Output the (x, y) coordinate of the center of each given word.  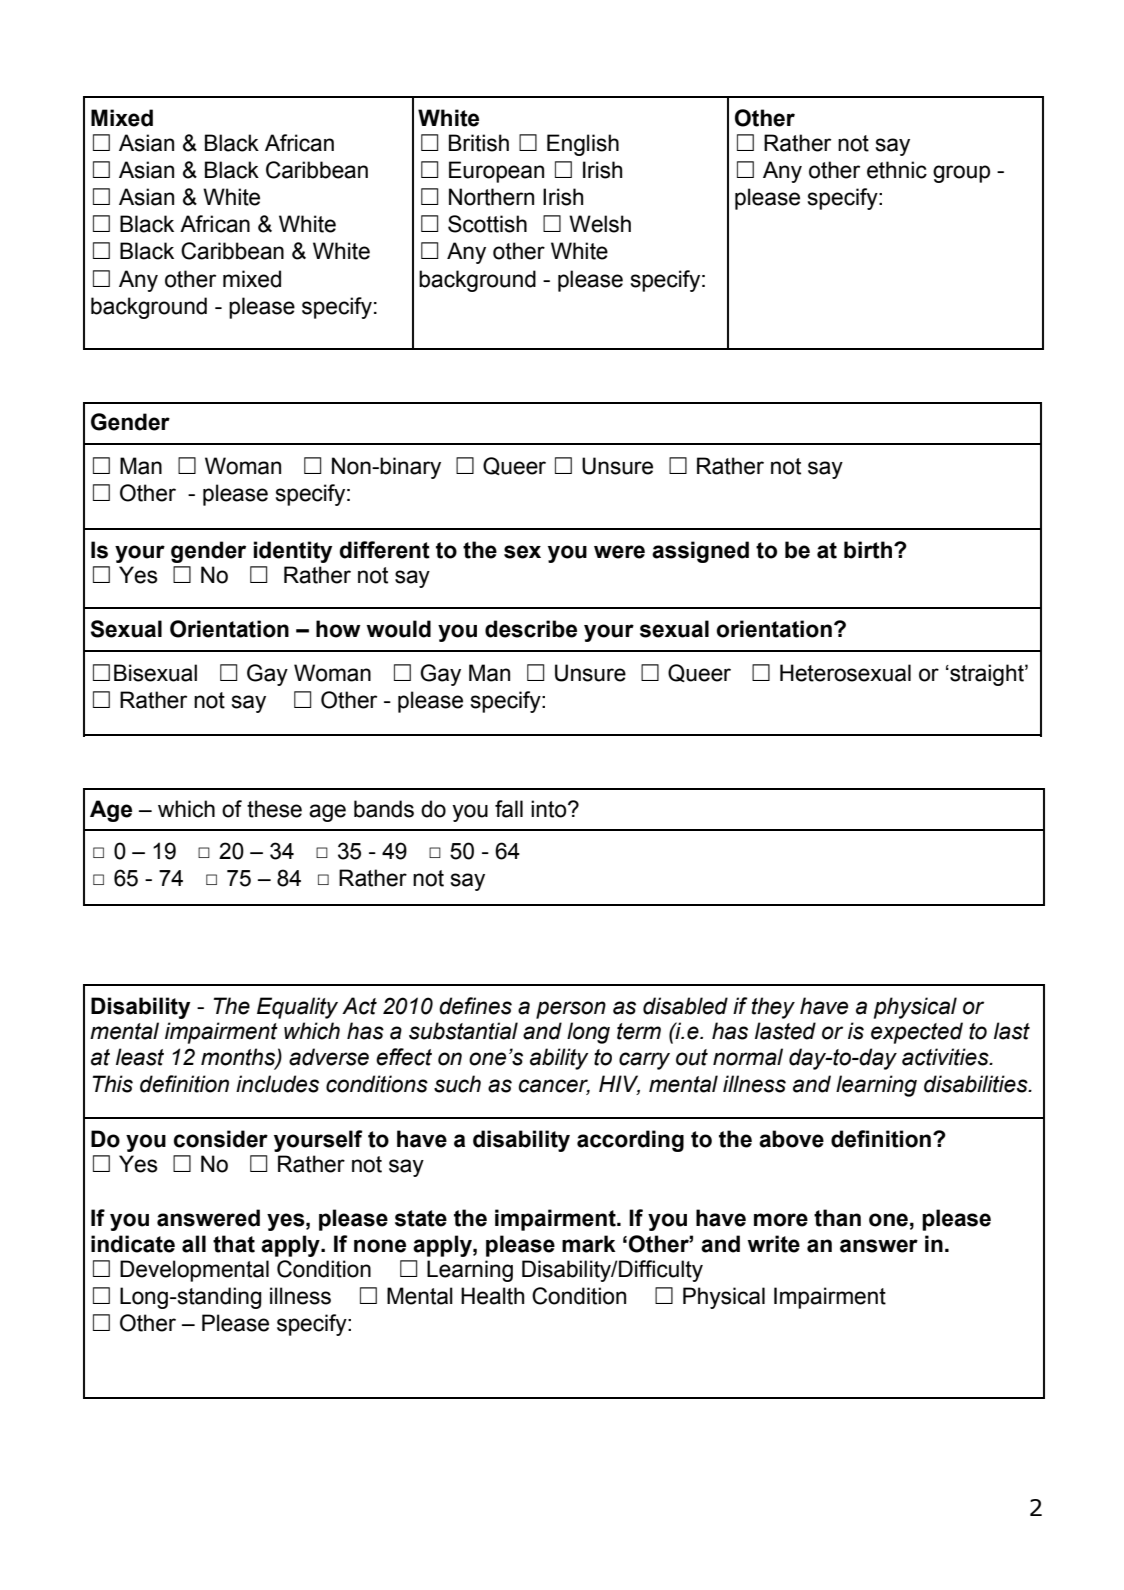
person (571, 1010)
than (837, 1218)
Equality (297, 1008)
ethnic (897, 170)
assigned (700, 552)
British (479, 143)
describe (531, 629)
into (550, 809)
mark (589, 1244)
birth (868, 550)
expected (917, 1033)
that (234, 1244)
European (496, 172)
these (274, 809)
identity (293, 552)
